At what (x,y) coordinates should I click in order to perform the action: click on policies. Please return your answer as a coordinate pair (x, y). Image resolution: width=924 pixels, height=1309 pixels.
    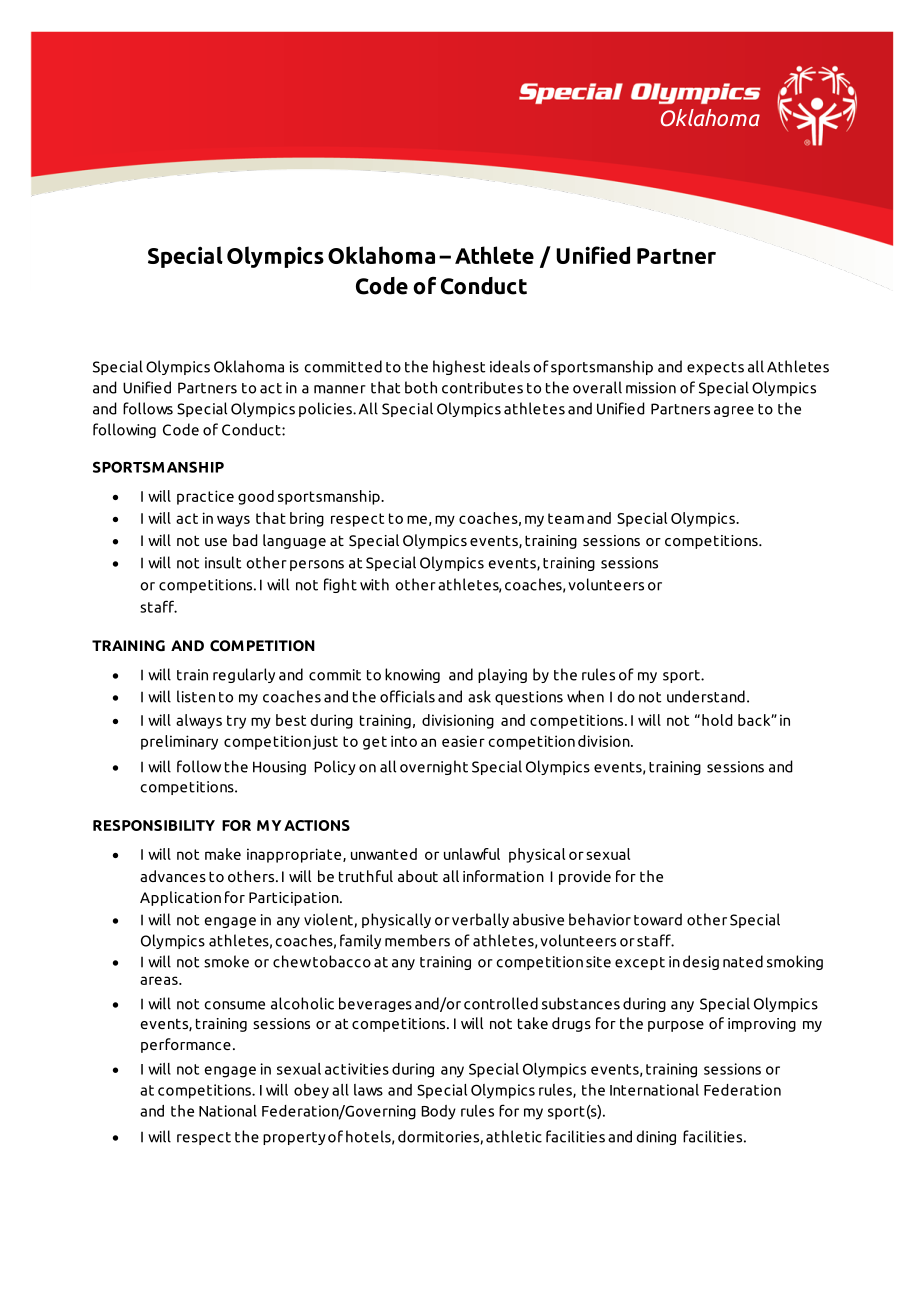
    Looking at the image, I should click on (326, 409).
